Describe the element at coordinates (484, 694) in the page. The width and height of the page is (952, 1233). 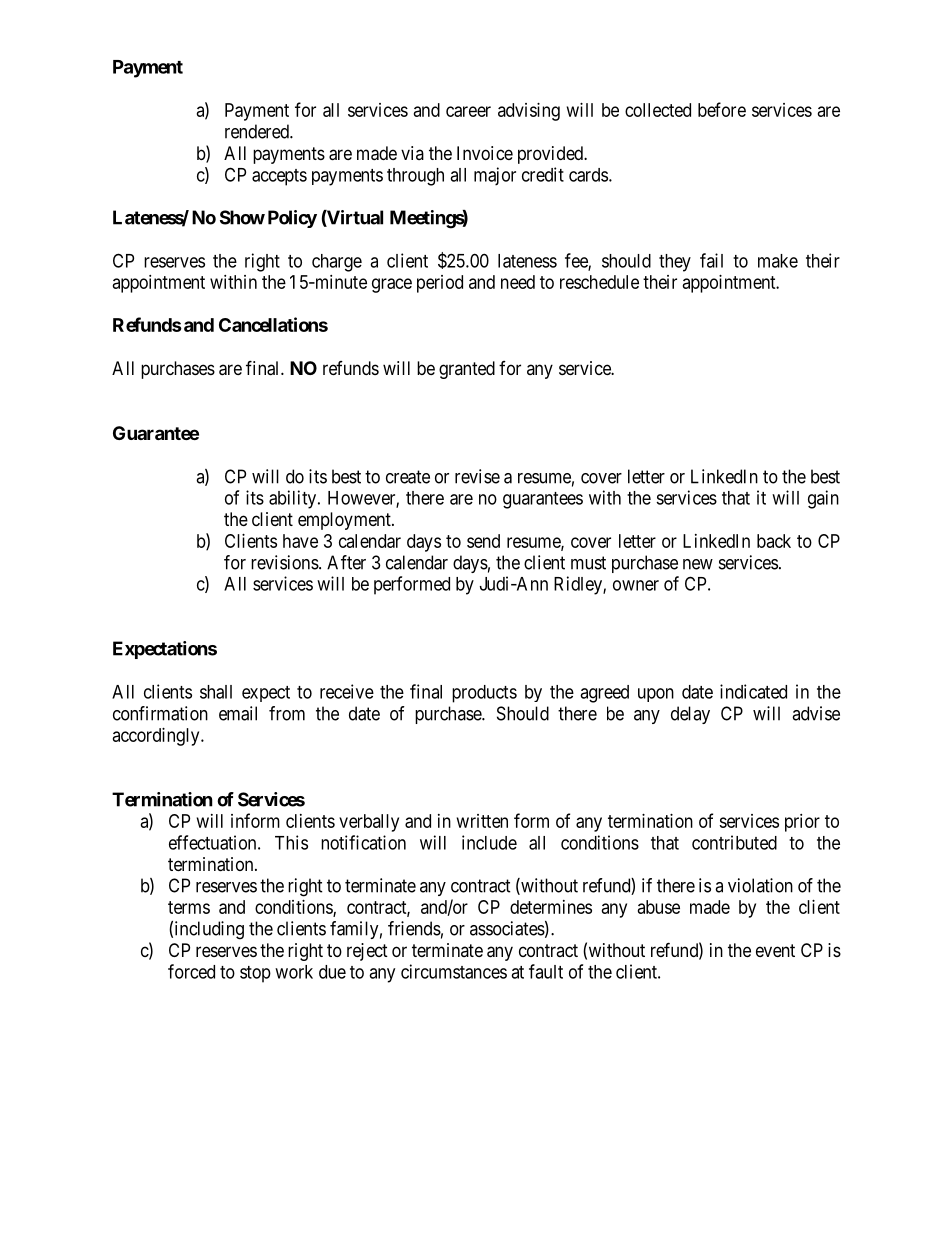
I see `products` at that location.
